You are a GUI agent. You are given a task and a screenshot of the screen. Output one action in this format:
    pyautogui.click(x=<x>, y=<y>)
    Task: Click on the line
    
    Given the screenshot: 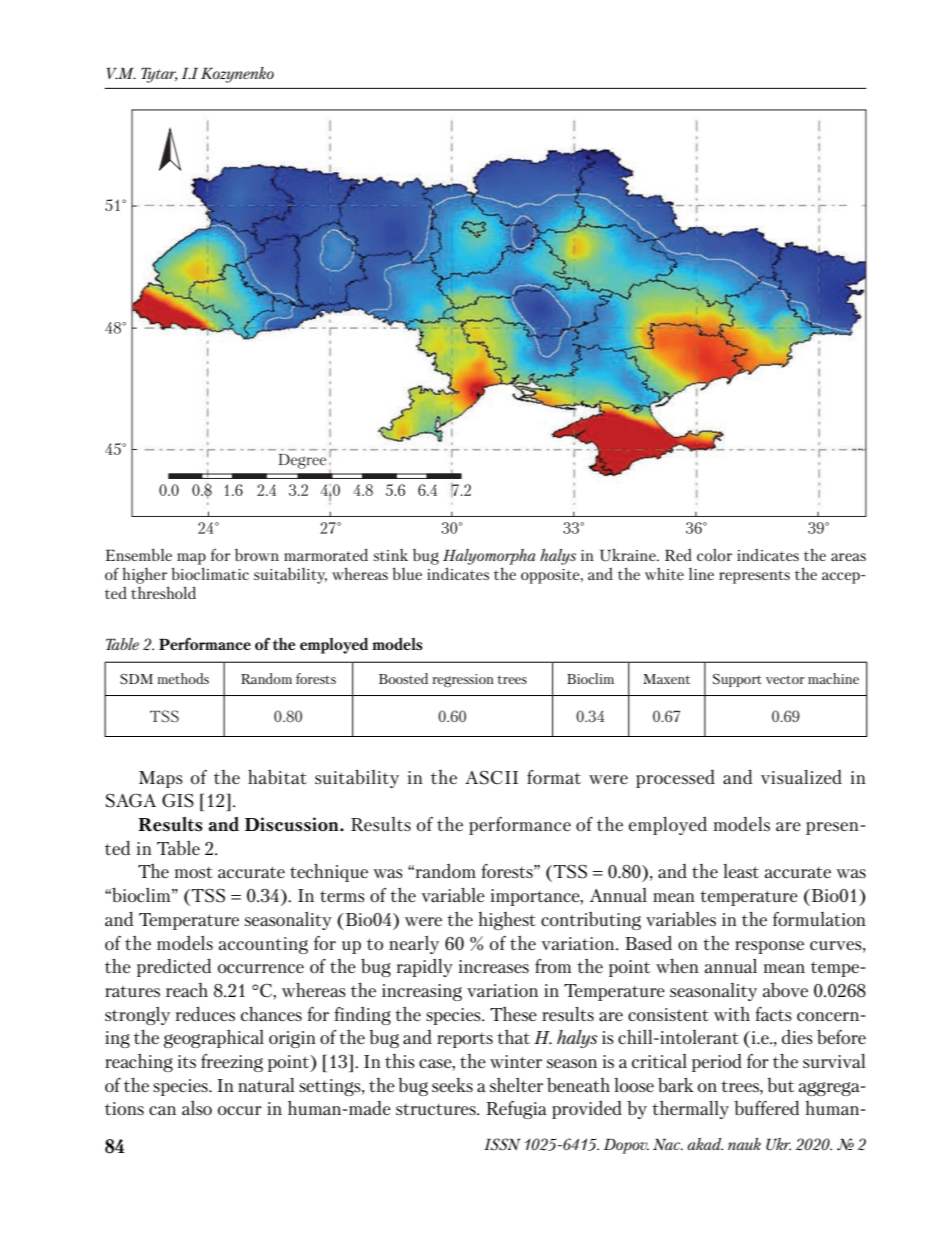 What is the action you would take?
    pyautogui.click(x=701, y=573)
